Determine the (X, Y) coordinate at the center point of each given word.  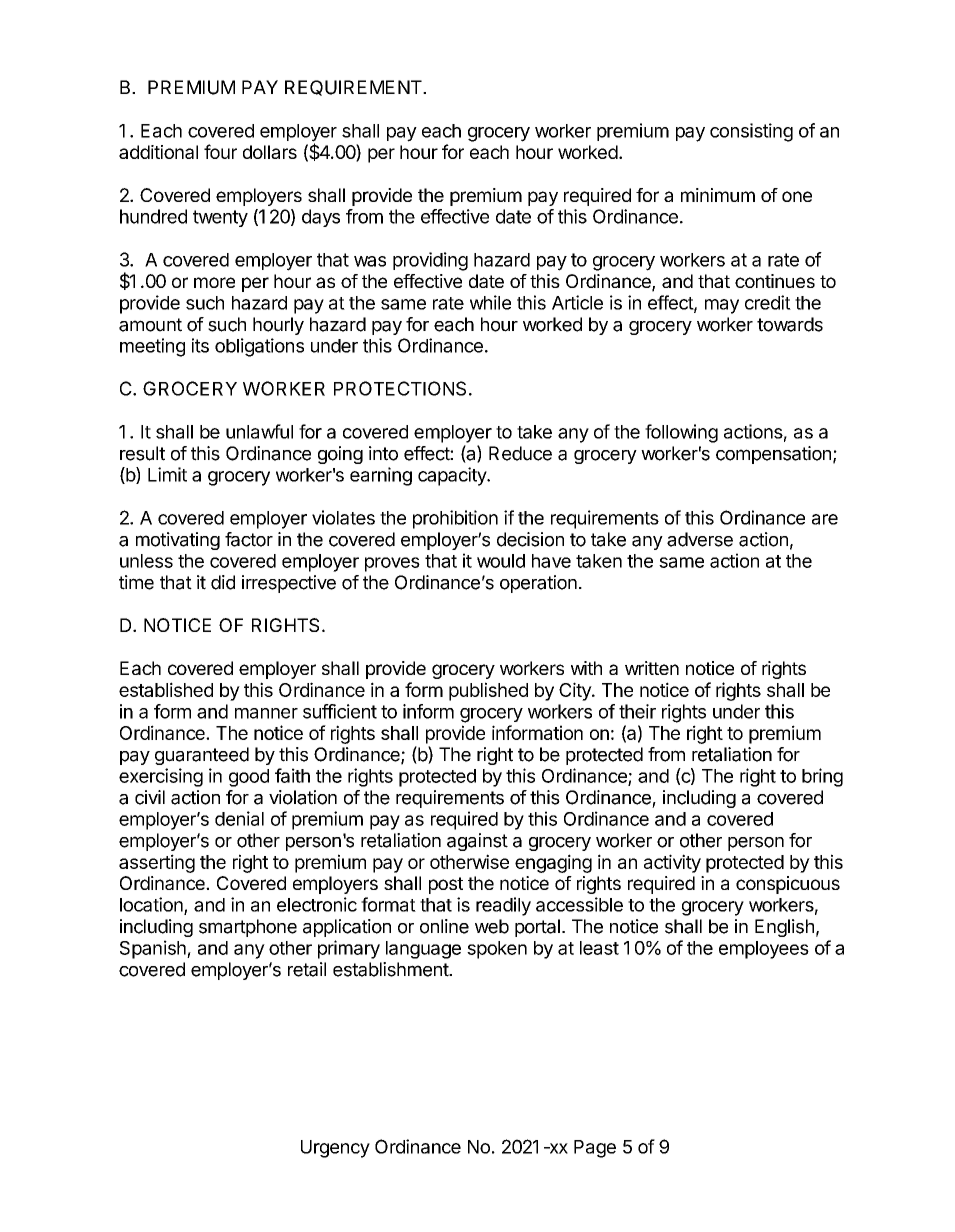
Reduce (520, 453)
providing (430, 261)
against (477, 842)
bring (822, 777)
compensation (773, 455)
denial (239, 818)
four (220, 151)
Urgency (335, 1149)
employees (764, 950)
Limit (167, 474)
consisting (751, 132)
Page (595, 1149)
